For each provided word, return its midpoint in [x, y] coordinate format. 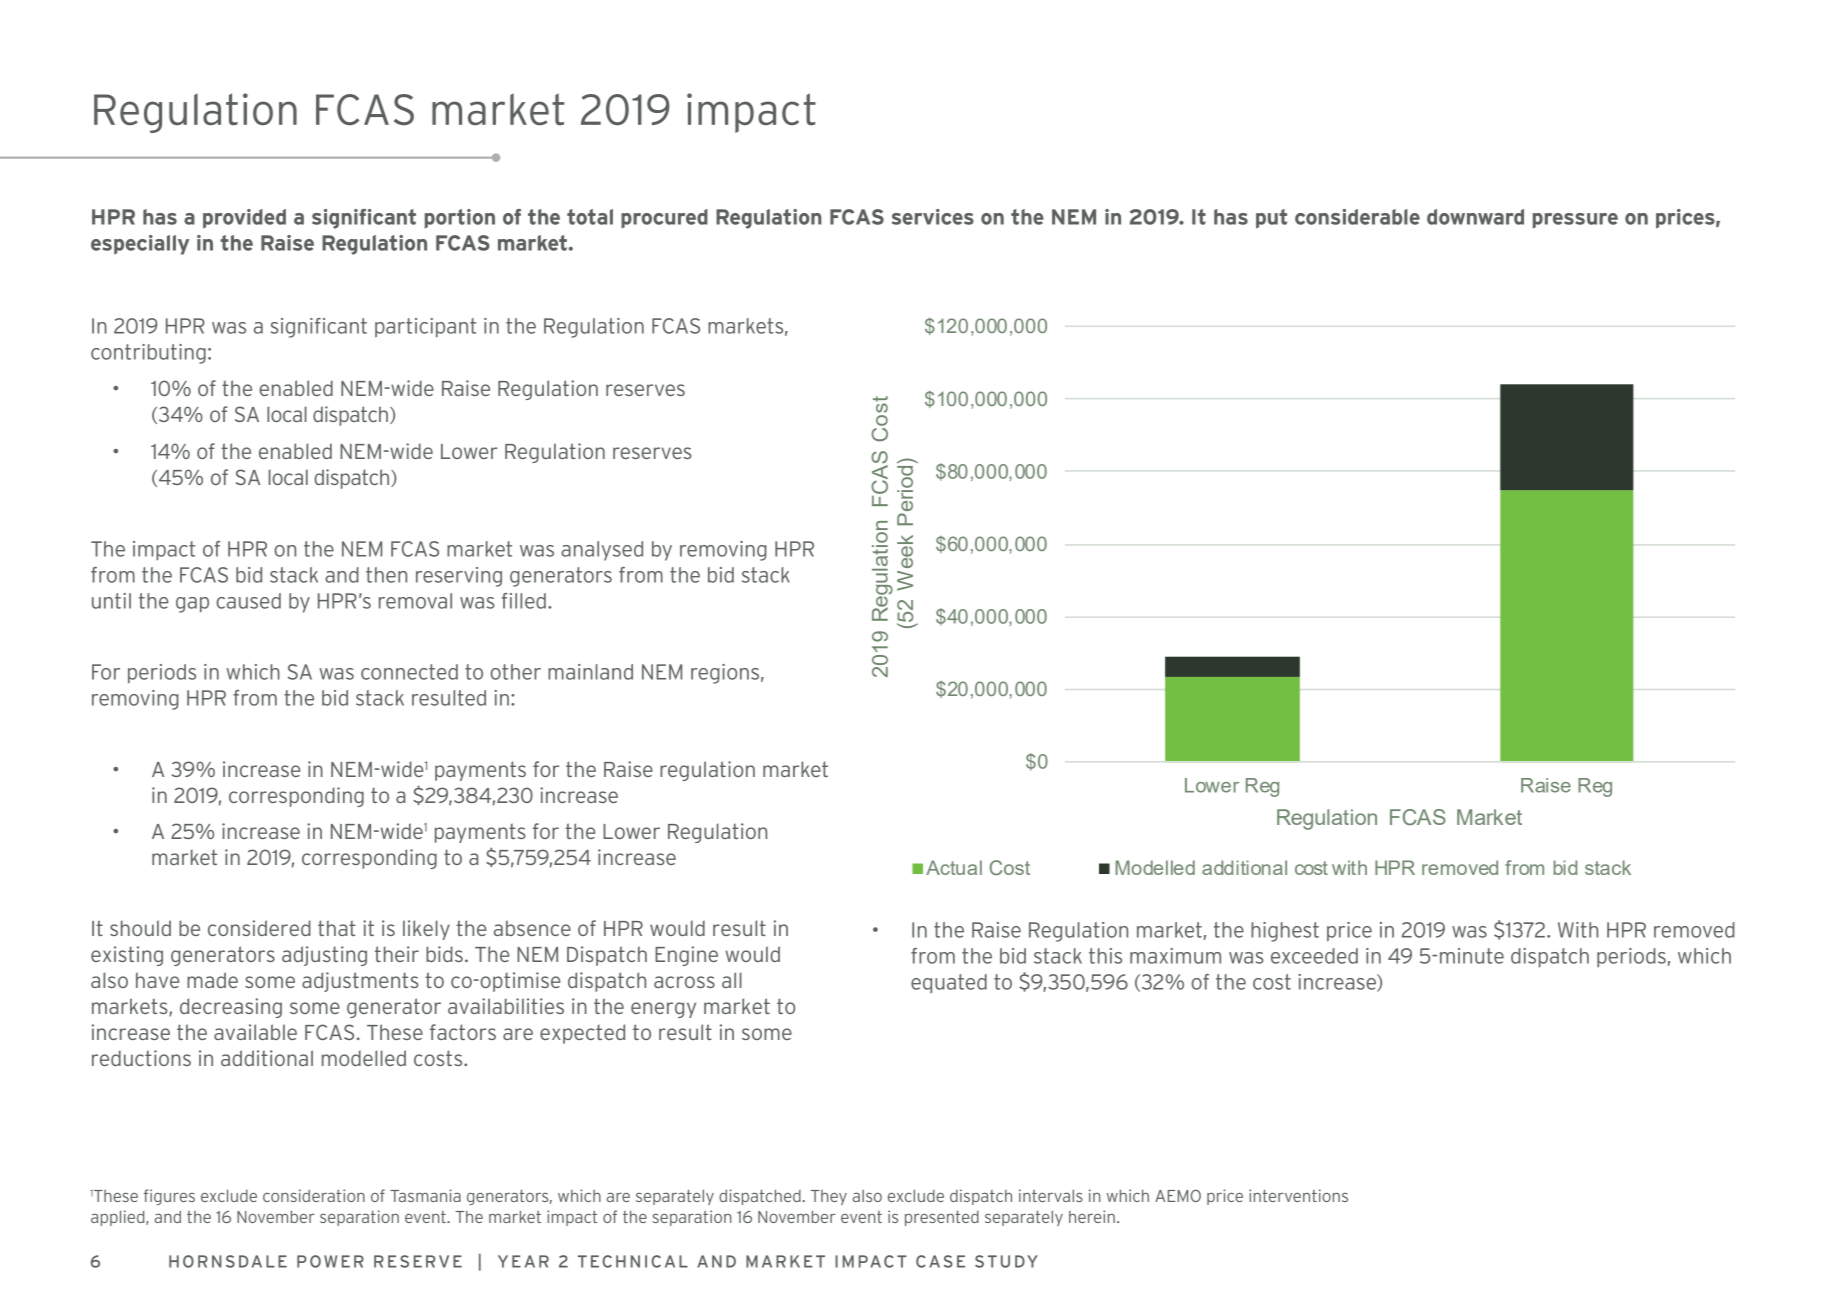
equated [949, 983]
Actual [954, 867]
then [386, 575]
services [933, 217]
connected [409, 672]
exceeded [1314, 956]
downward [1475, 217]
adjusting [324, 956]
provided [244, 219]
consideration [314, 1195]
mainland [590, 672]
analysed [602, 551]
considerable [1357, 217]
